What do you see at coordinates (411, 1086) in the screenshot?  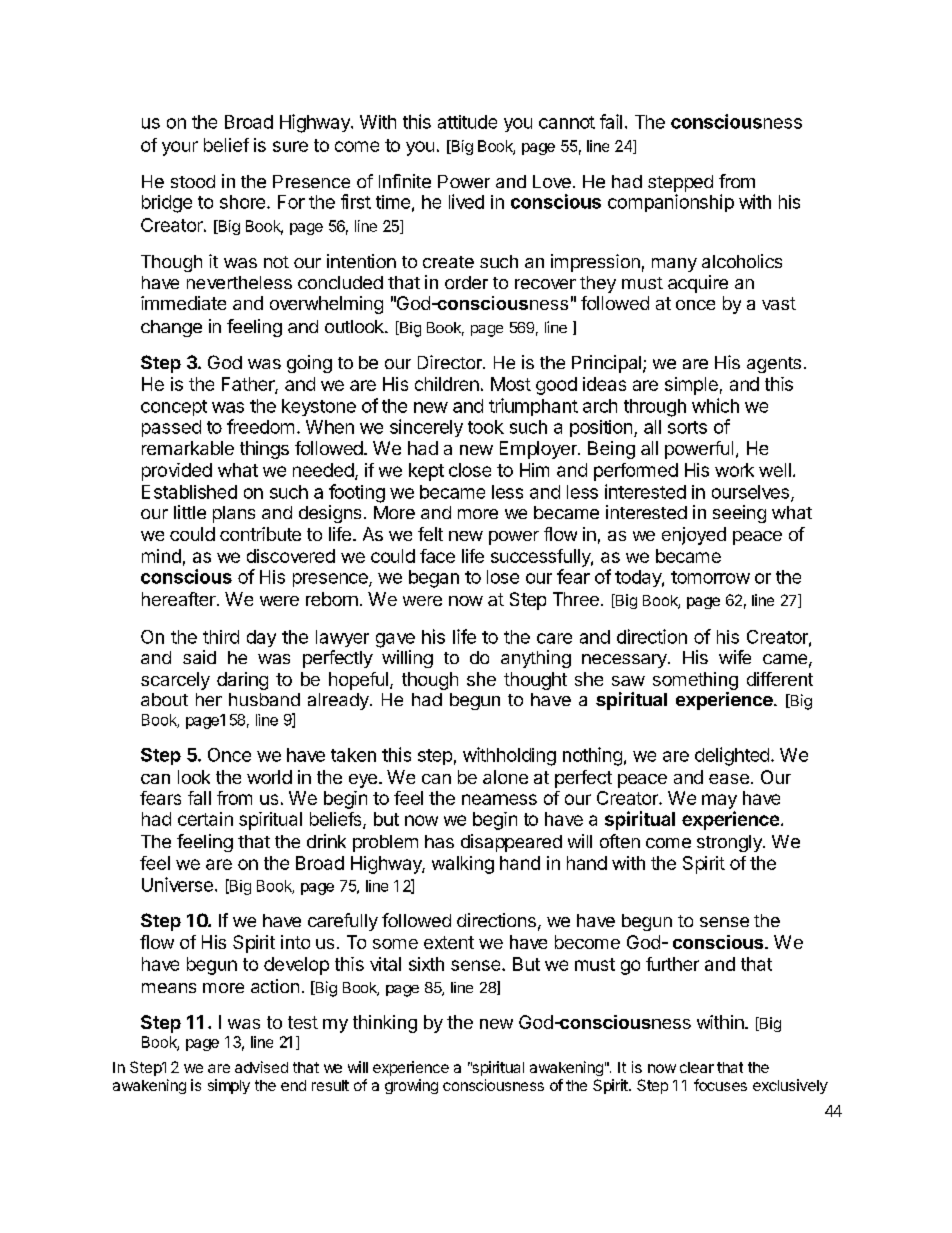 I see `growing` at bounding box center [411, 1086].
